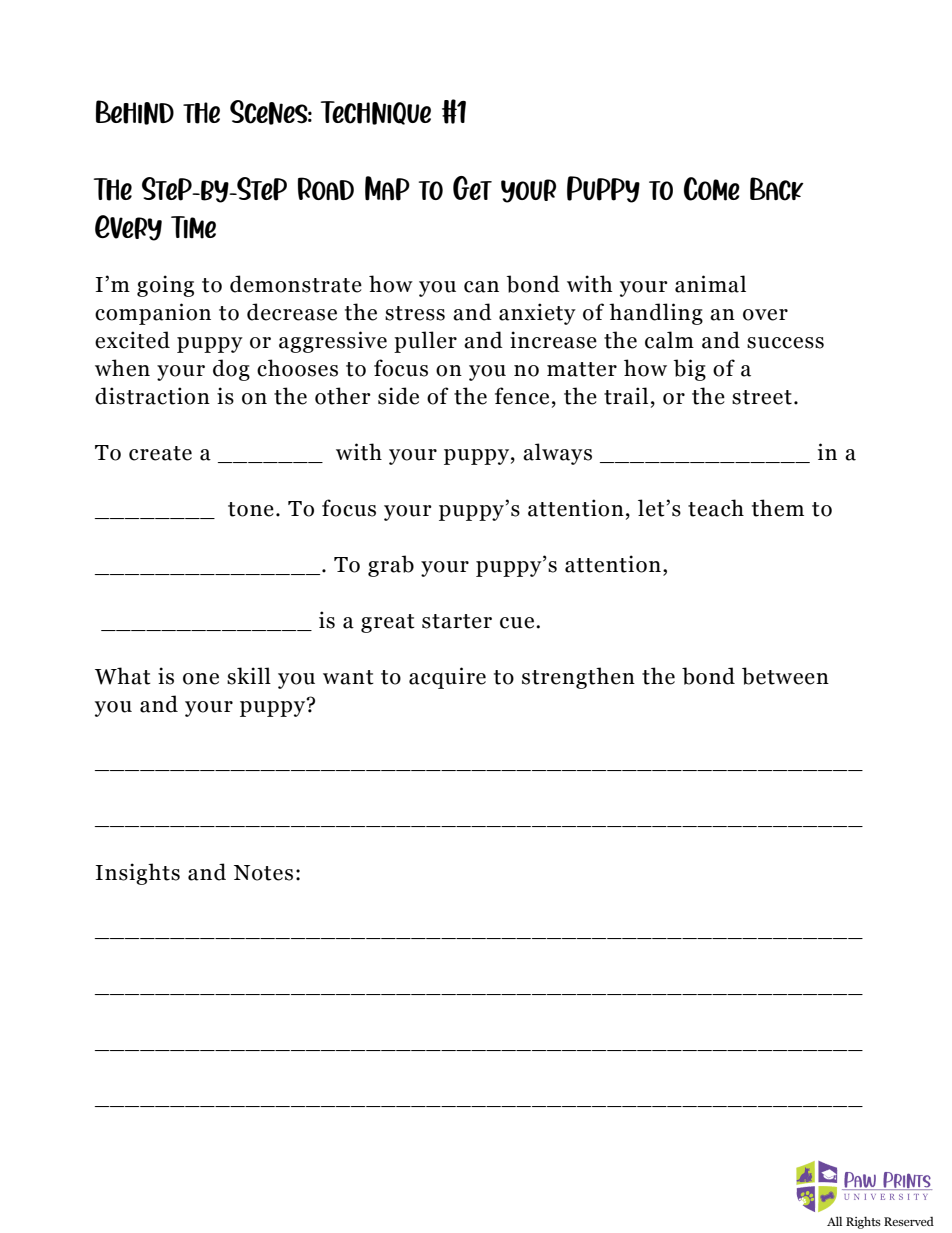 The height and width of the screenshot is (1233, 952). Describe the element at coordinates (834, 1221) in the screenshot. I see `All` at that location.
